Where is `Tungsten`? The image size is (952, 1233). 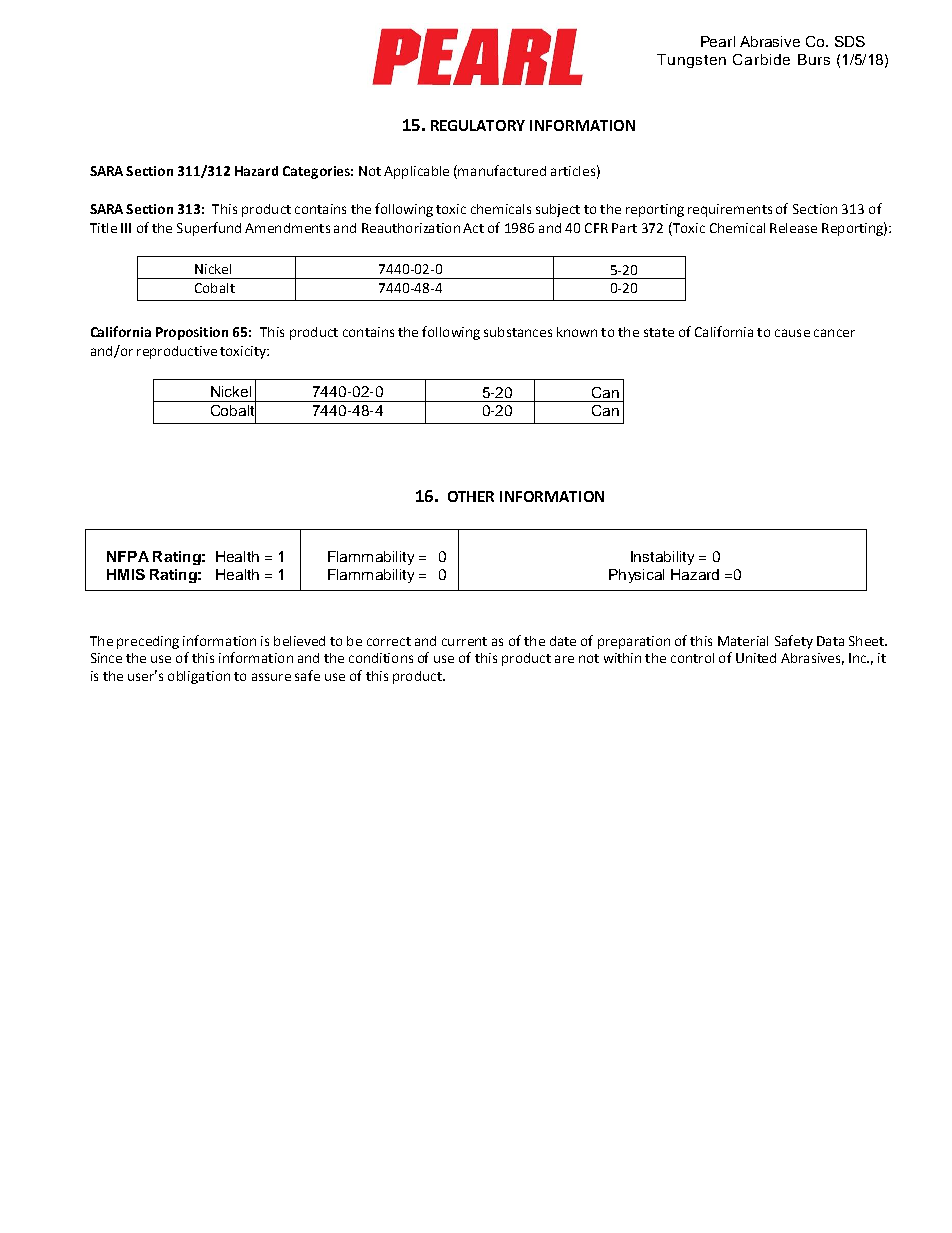 Tungsten is located at coordinates (691, 61).
